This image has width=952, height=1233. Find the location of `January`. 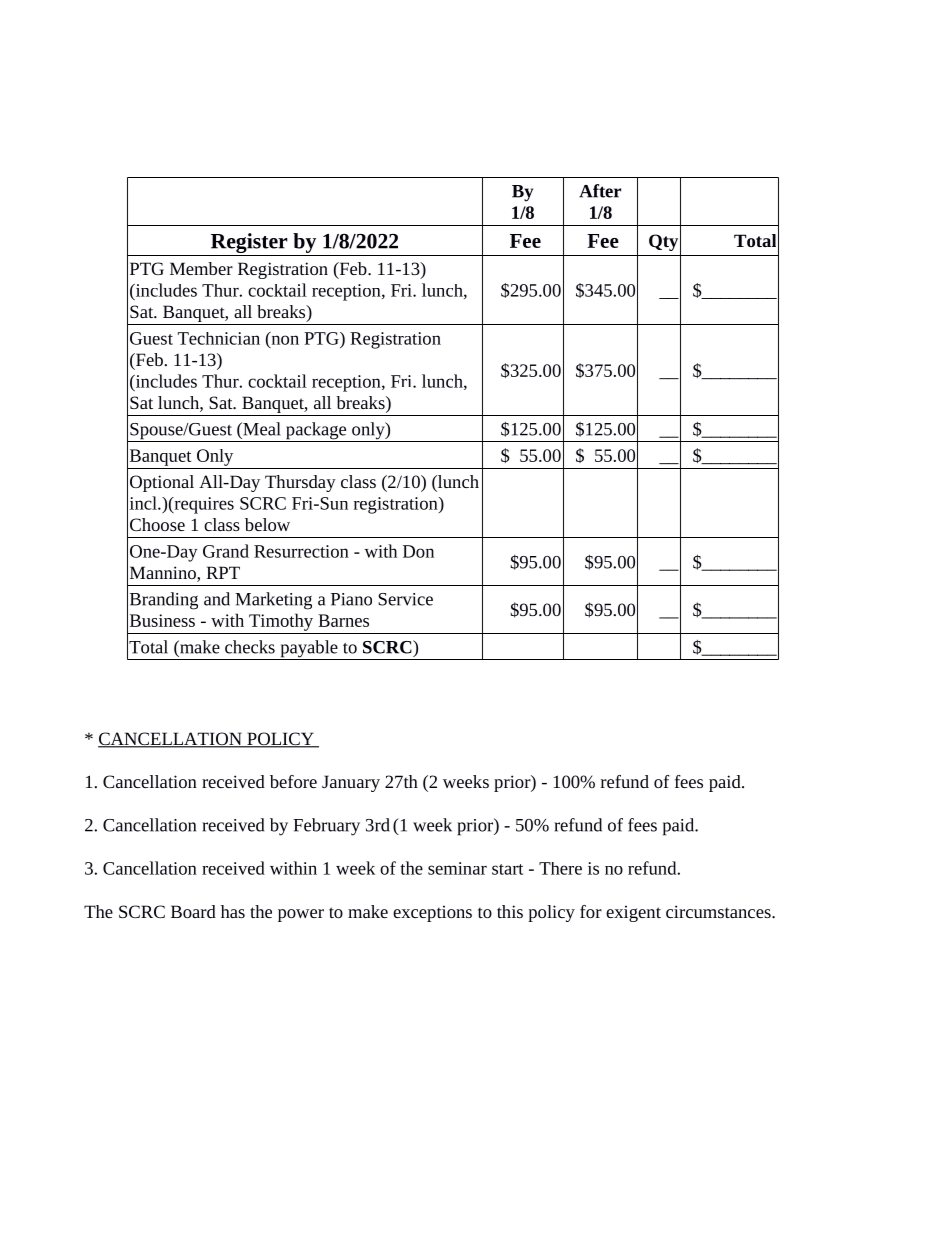

January is located at coordinates (351, 783).
